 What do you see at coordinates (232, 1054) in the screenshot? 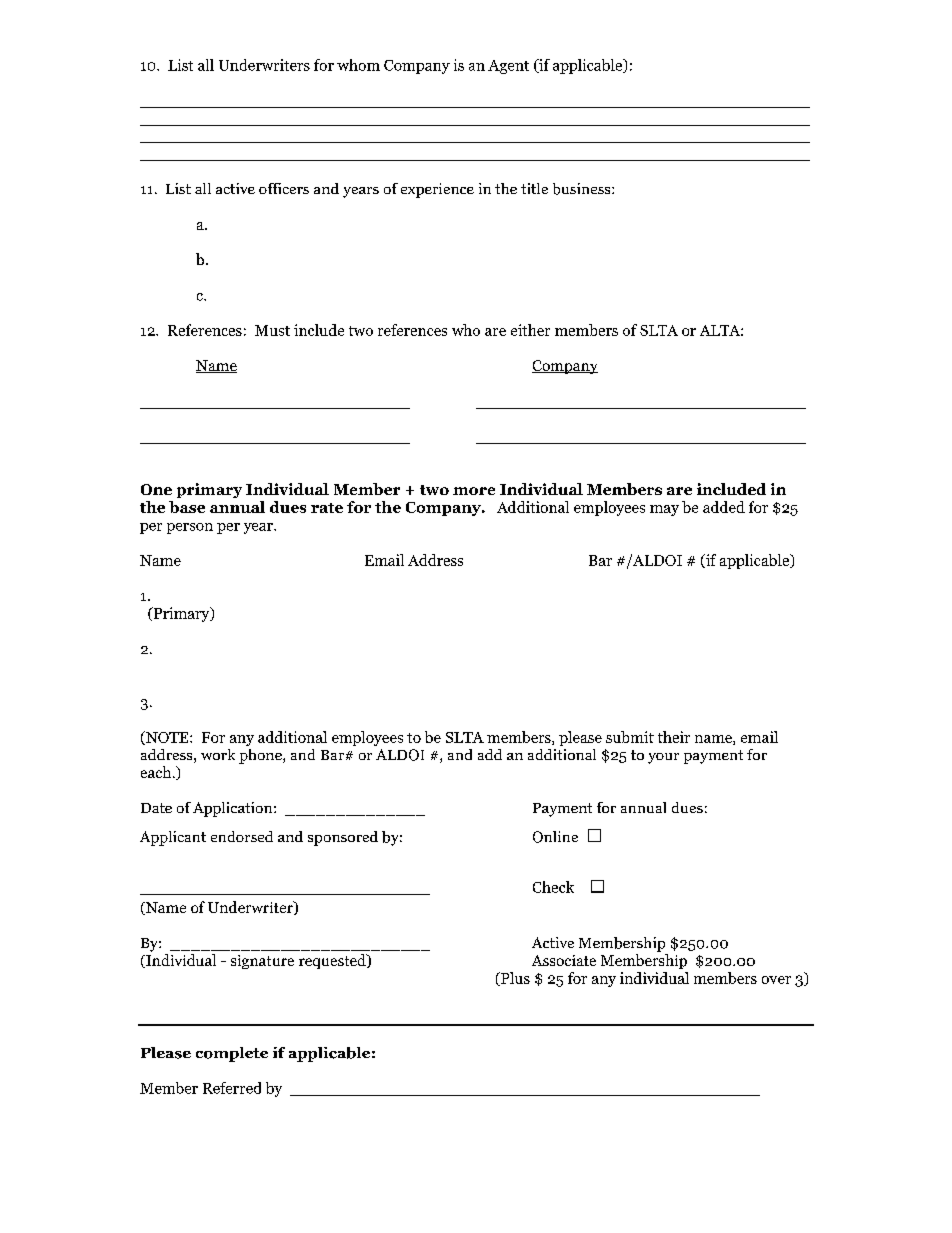
I see `complete` at bounding box center [232, 1054].
